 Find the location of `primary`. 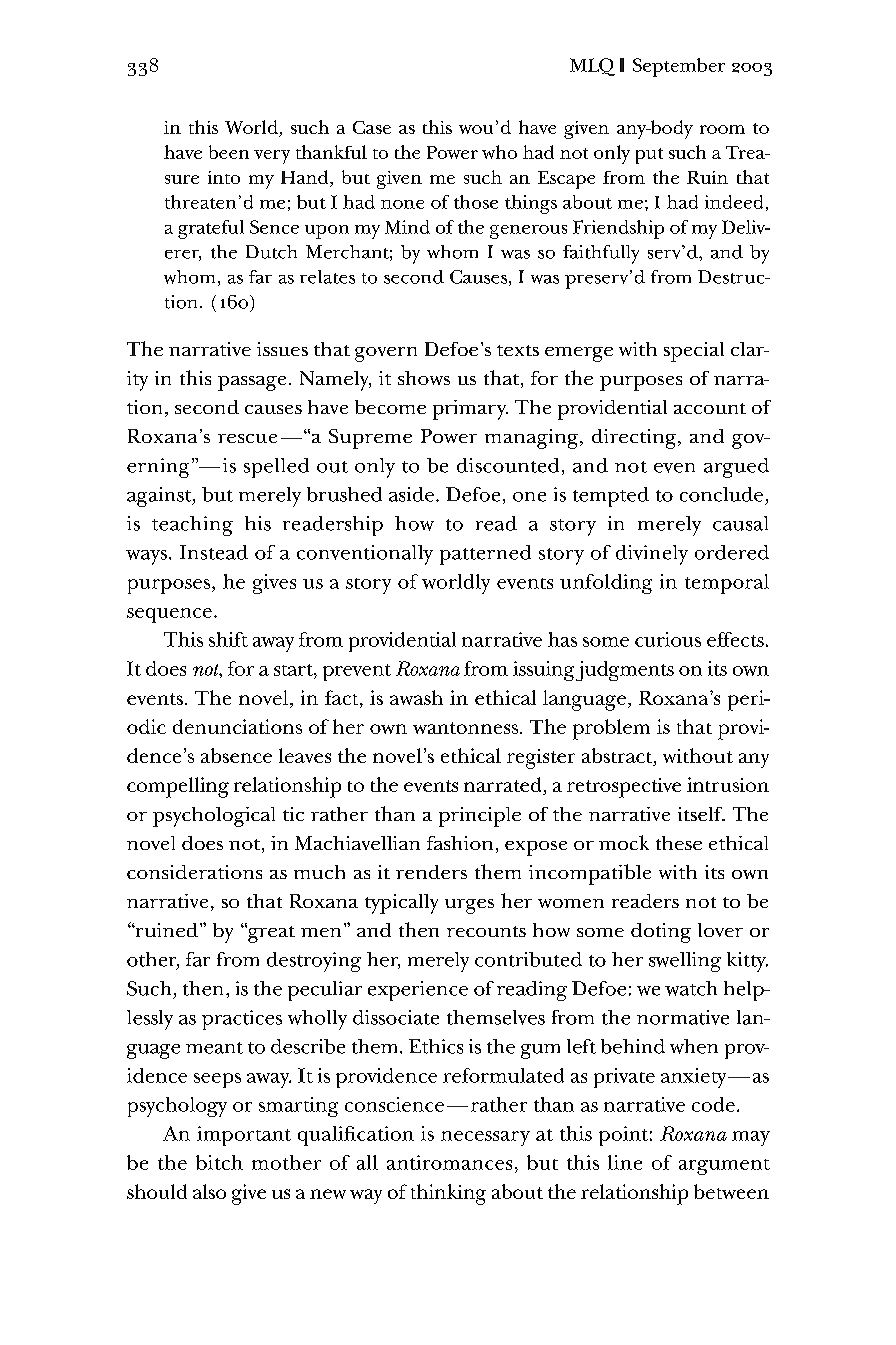

primary is located at coordinates (470, 410).
